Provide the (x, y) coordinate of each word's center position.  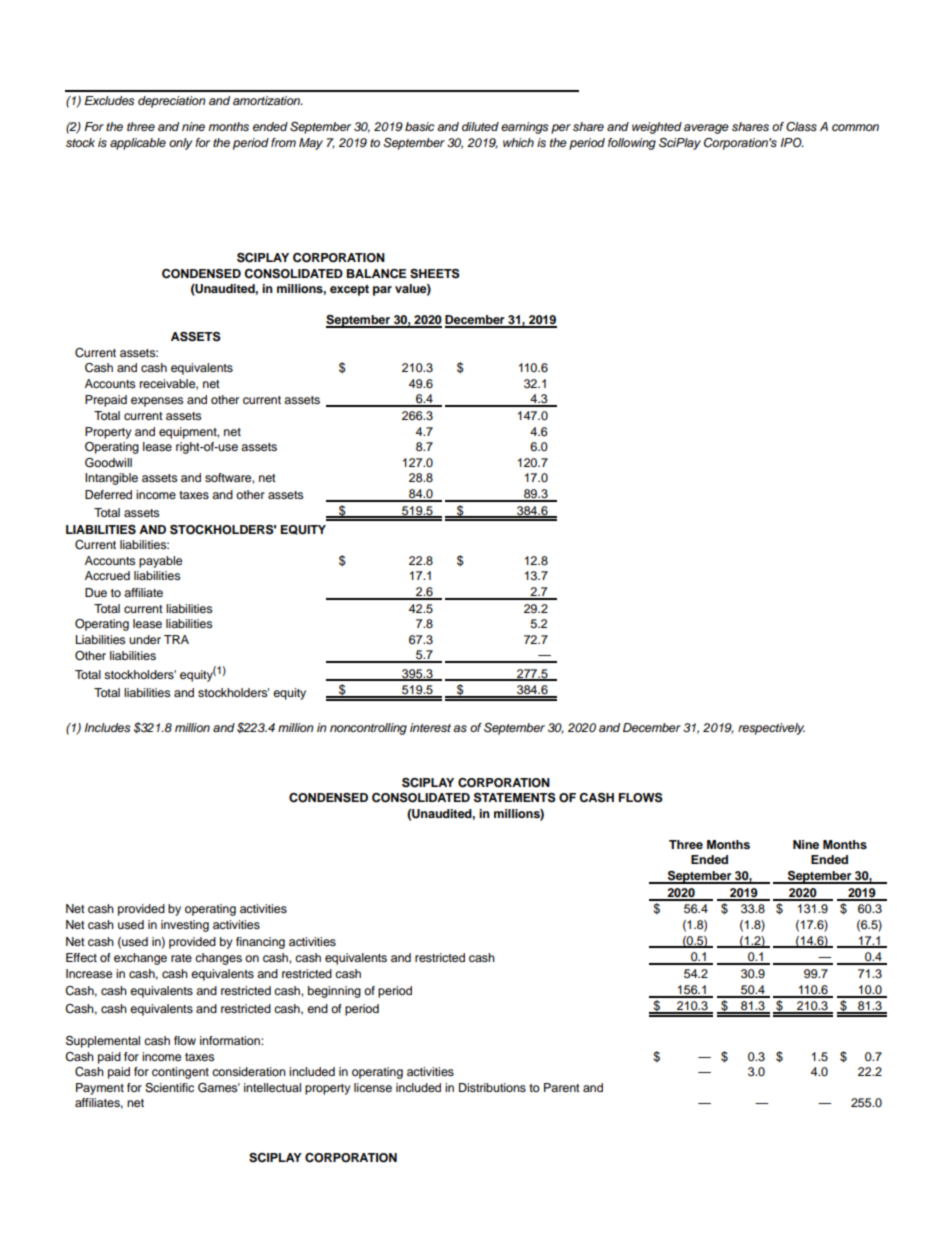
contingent (180, 1073)
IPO (792, 143)
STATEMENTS (515, 798)
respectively (771, 729)
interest (430, 727)
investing (185, 926)
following (632, 144)
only (181, 144)
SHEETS (435, 274)
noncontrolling (368, 729)
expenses (157, 402)
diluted (480, 126)
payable (160, 562)
